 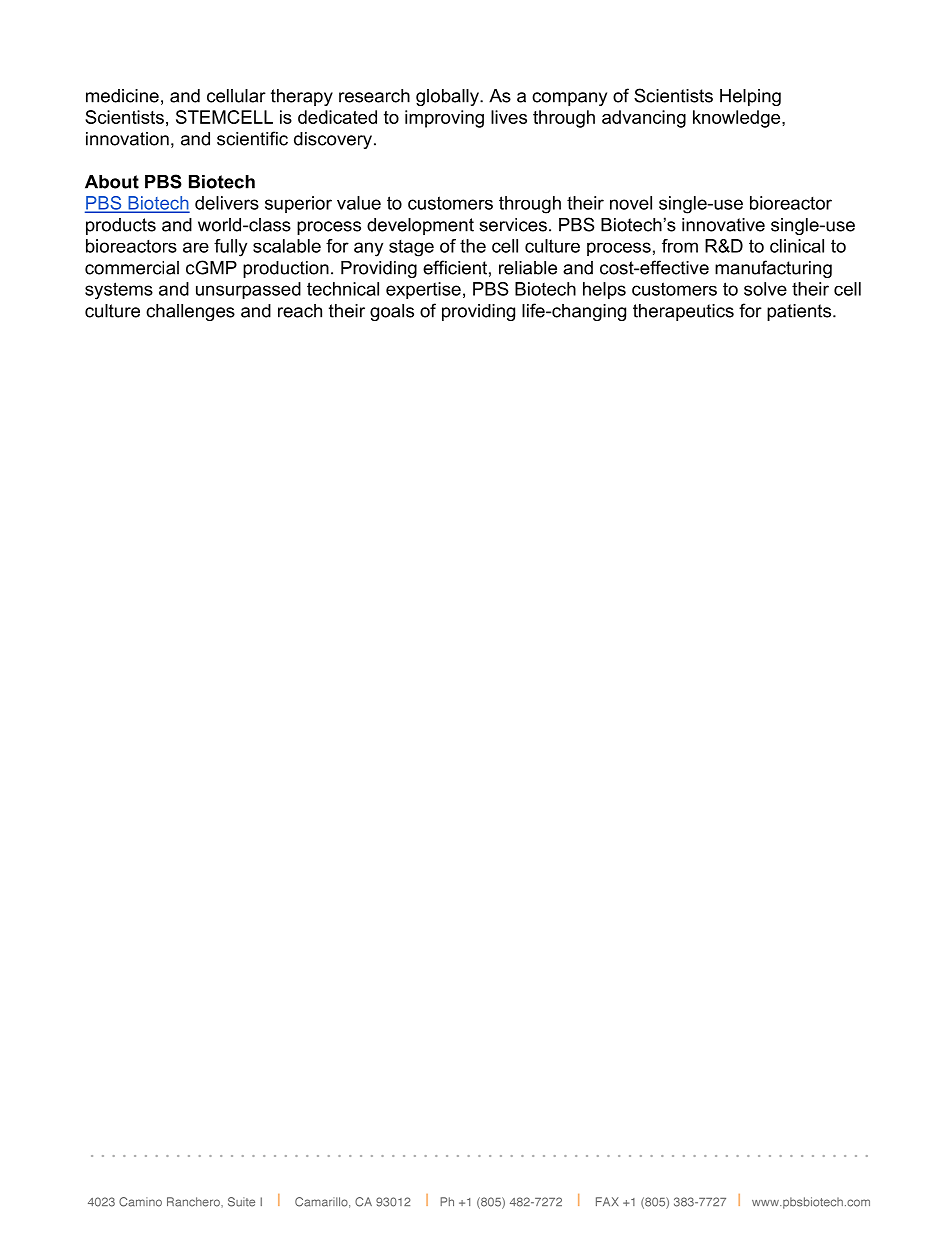 What do you see at coordinates (392, 312) in the page?
I see `goals` at bounding box center [392, 312].
